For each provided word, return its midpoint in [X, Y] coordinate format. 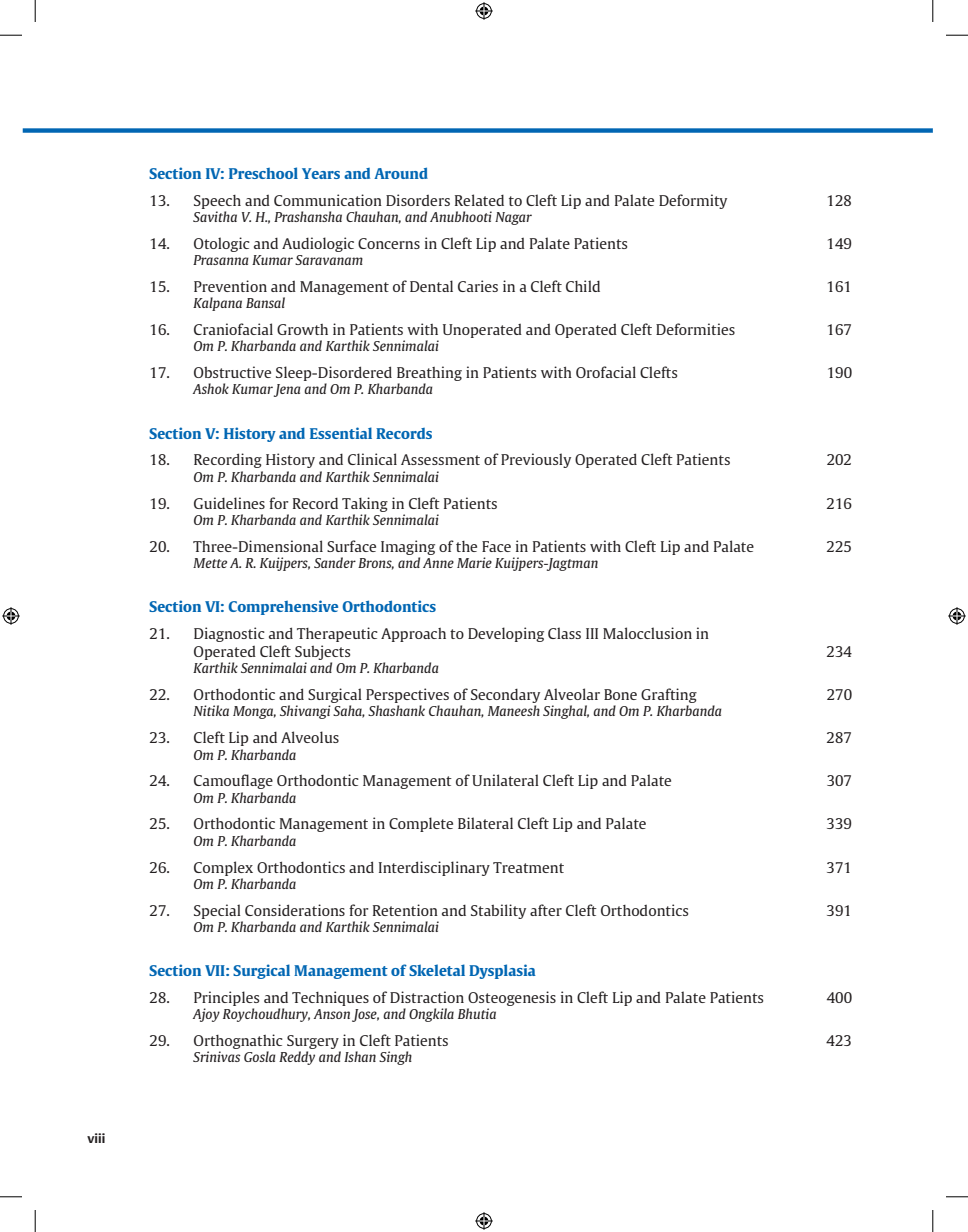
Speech [217, 202]
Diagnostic [229, 634]
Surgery [314, 1043]
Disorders [418, 200]
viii [96, 1138]
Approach [413, 635]
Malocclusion [647, 633]
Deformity [693, 201]
